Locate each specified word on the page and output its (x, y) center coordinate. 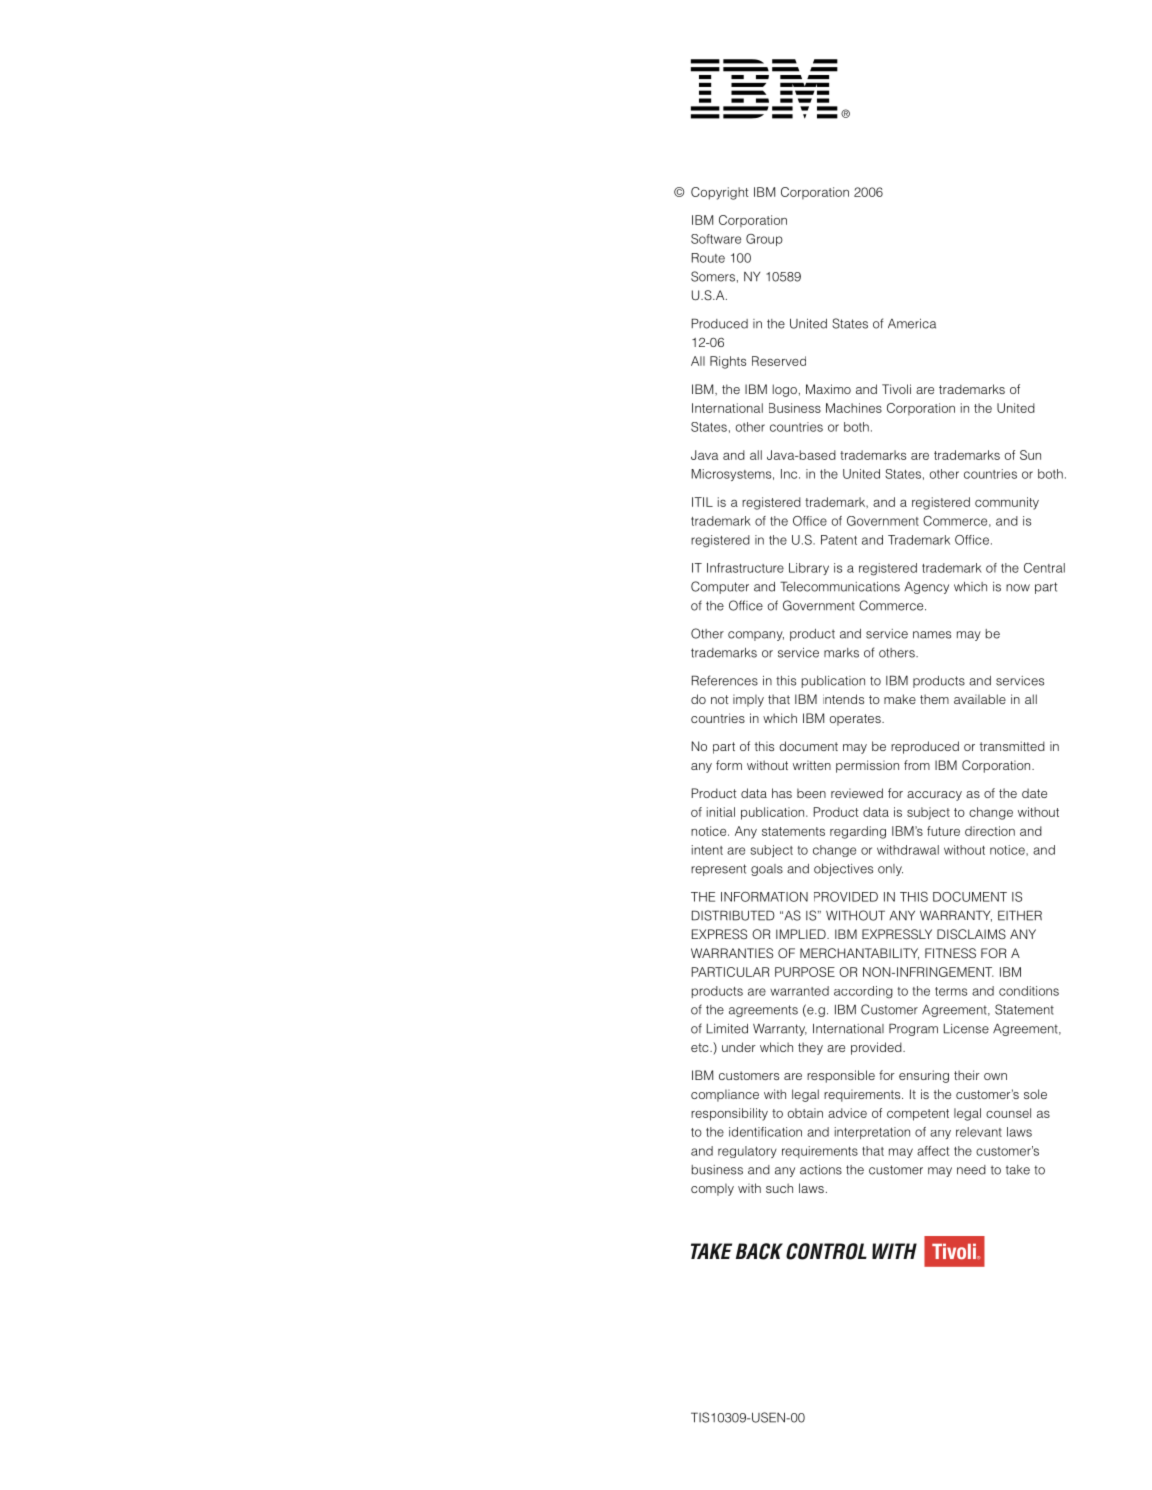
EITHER (1020, 915)
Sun (1030, 455)
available (980, 699)
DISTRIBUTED (733, 915)
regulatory (747, 1152)
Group (764, 240)
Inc (790, 474)
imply (748, 700)
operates (856, 720)
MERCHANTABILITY (859, 954)
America (912, 324)
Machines (854, 408)
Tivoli (896, 389)
